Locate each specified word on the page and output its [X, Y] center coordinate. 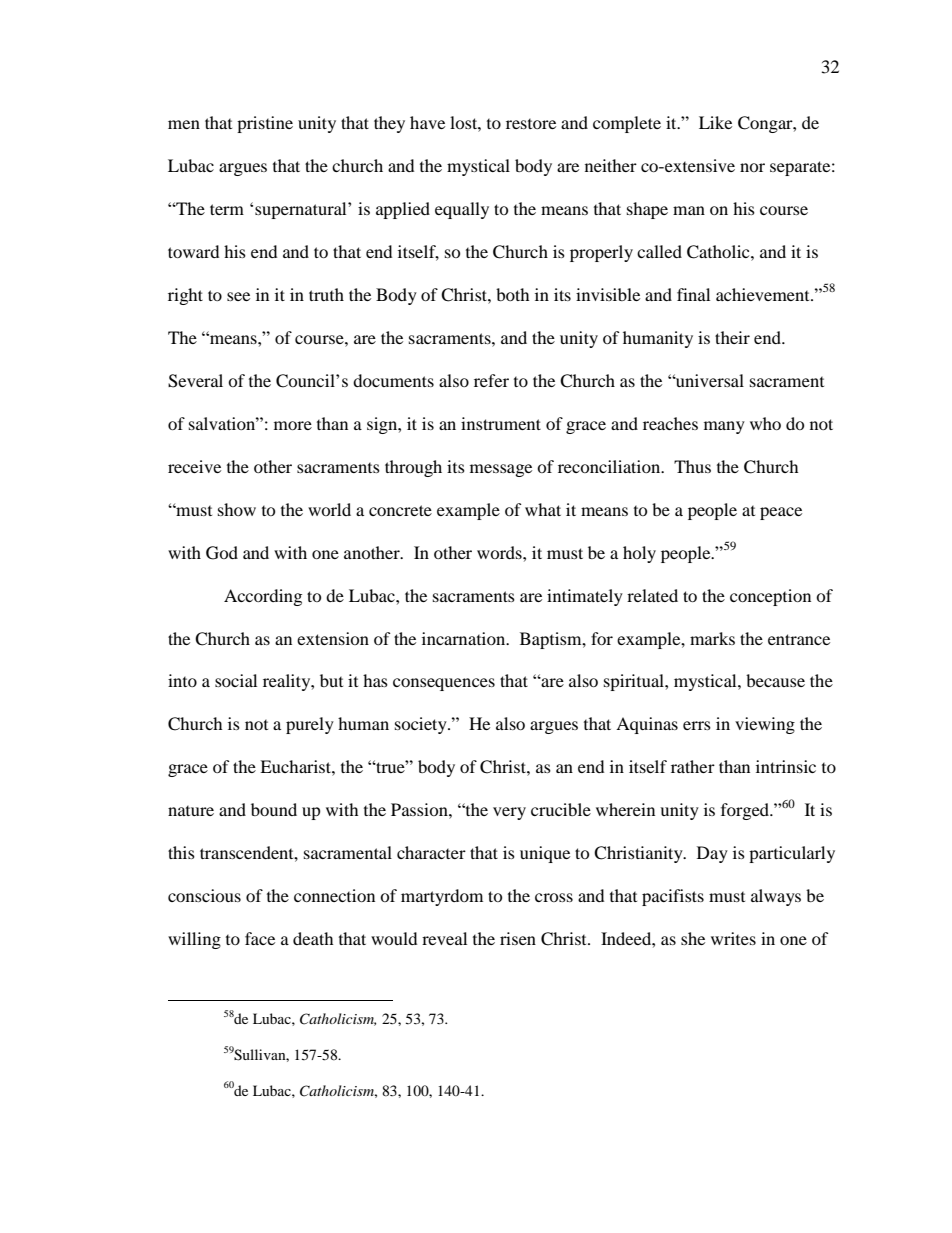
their [732, 337]
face [260, 938]
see [238, 296]
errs [697, 725]
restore [531, 123]
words [500, 552]
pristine [265, 124]
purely [310, 725]
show [237, 509]
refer [491, 380]
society [422, 725]
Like [715, 122]
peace [781, 513]
